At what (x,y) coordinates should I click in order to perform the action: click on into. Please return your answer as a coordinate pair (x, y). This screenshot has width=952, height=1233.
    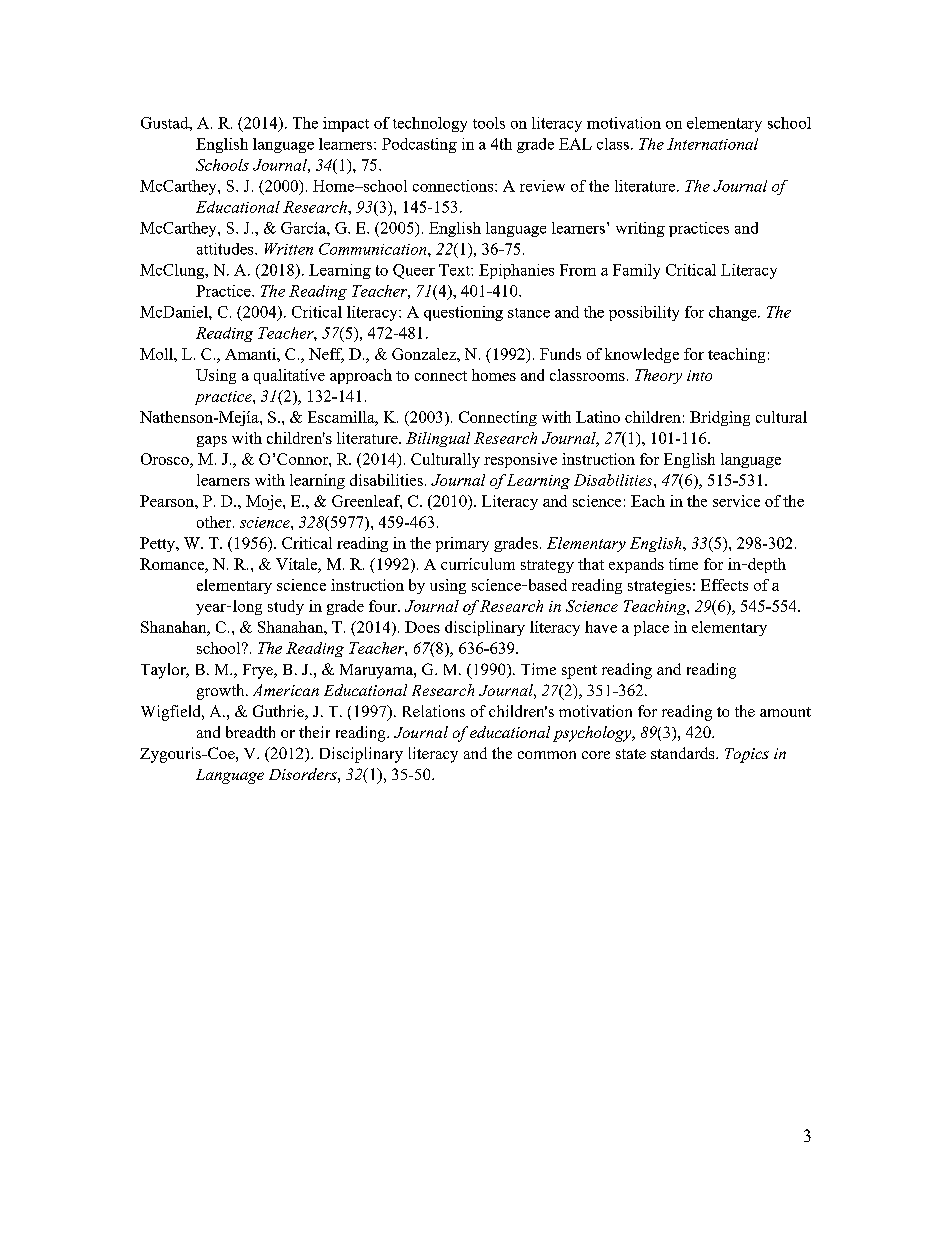
    Looking at the image, I should click on (699, 375).
